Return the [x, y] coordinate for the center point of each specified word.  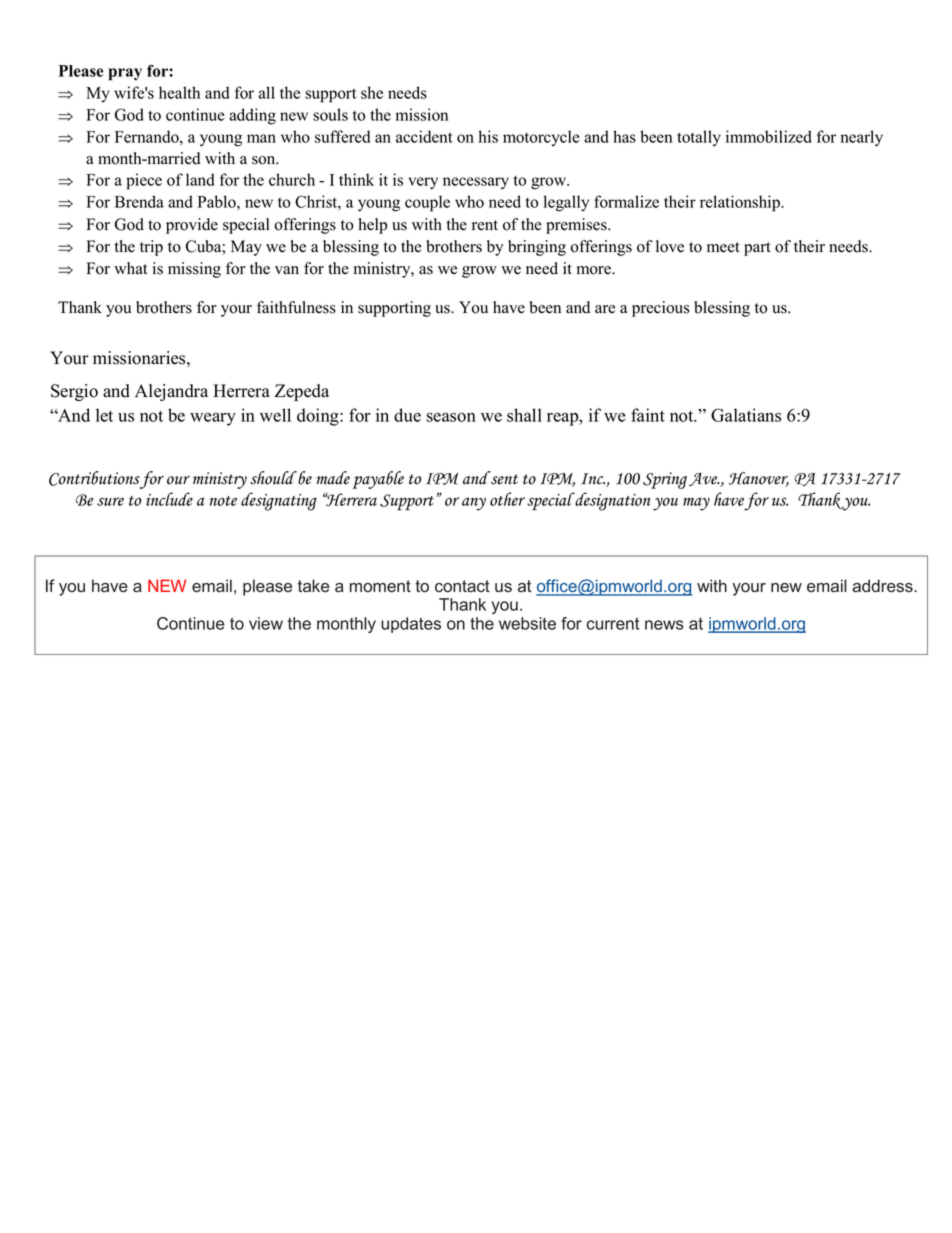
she [372, 92]
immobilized [769, 136]
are [605, 309]
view [266, 623]
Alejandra [171, 392]
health [179, 92]
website [527, 623]
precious [660, 309]
